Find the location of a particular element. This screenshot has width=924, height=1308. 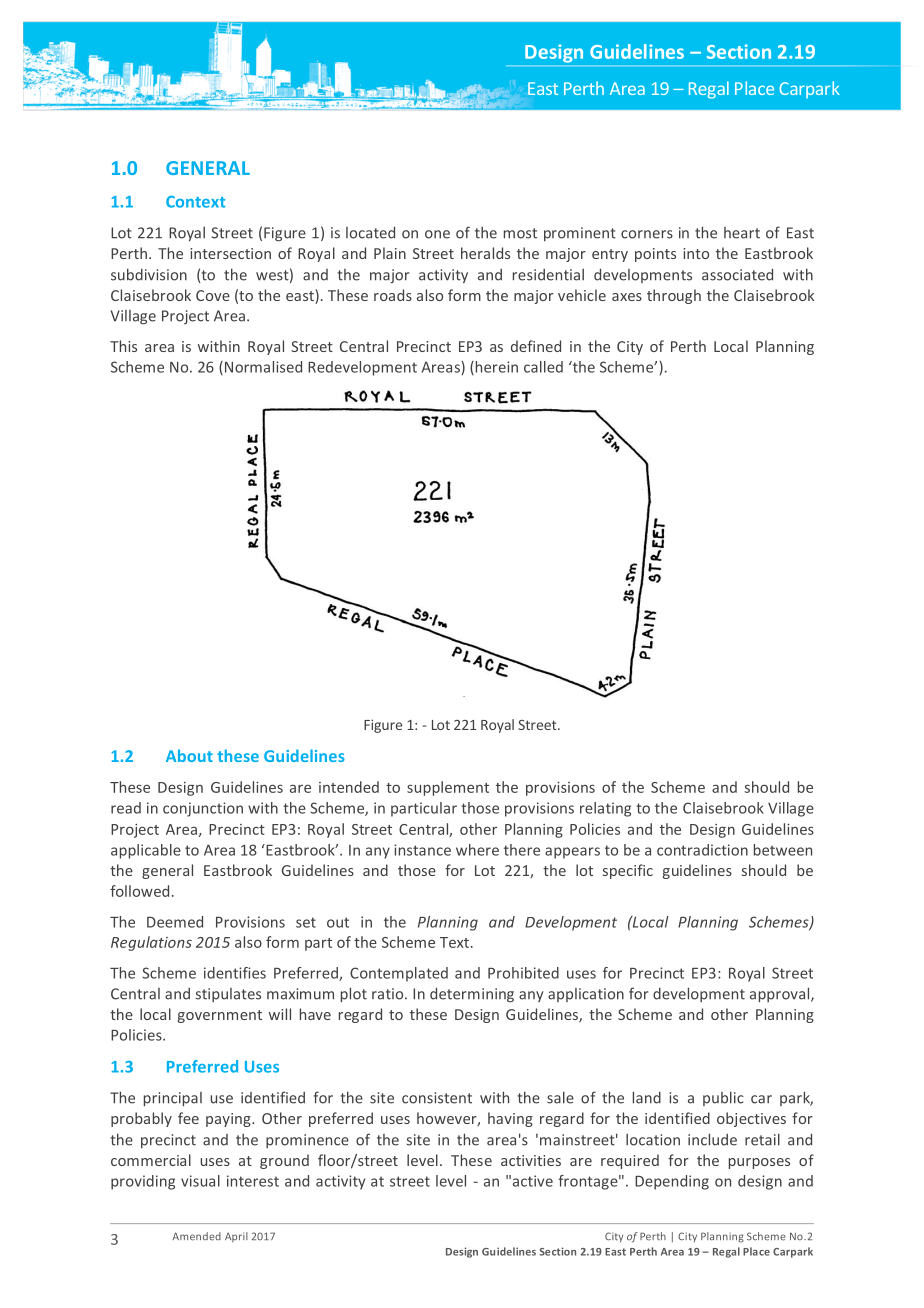

Cove is located at coordinates (213, 295).
